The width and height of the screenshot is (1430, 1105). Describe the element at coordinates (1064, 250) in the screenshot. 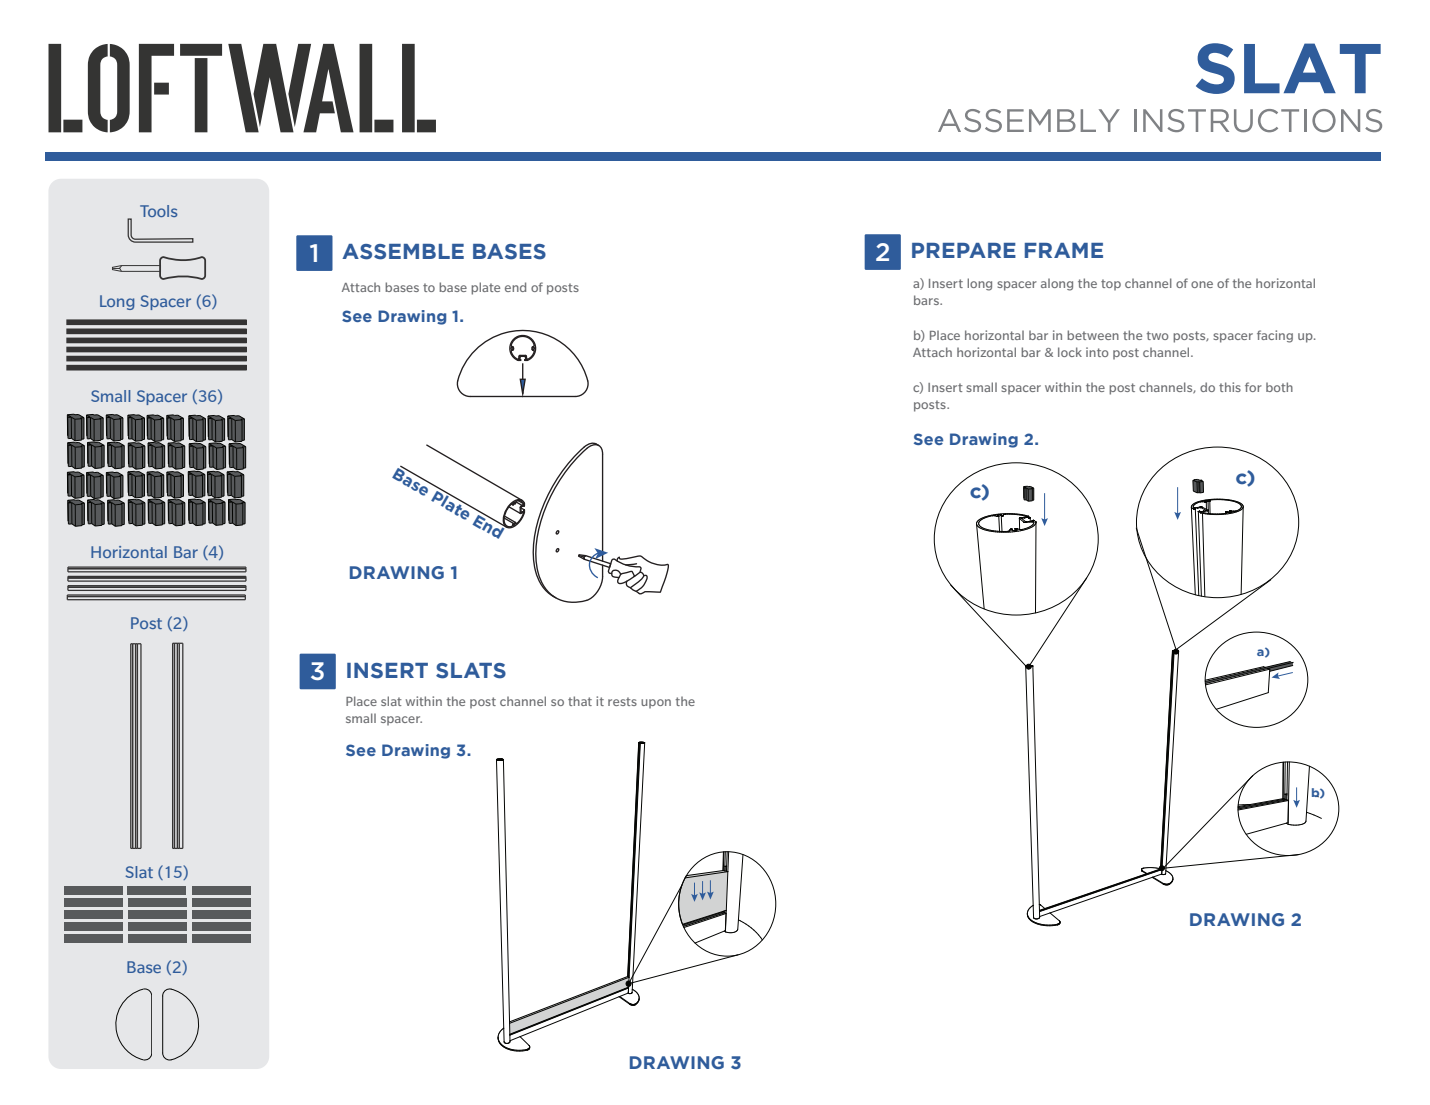

I see `FRAME` at that location.
